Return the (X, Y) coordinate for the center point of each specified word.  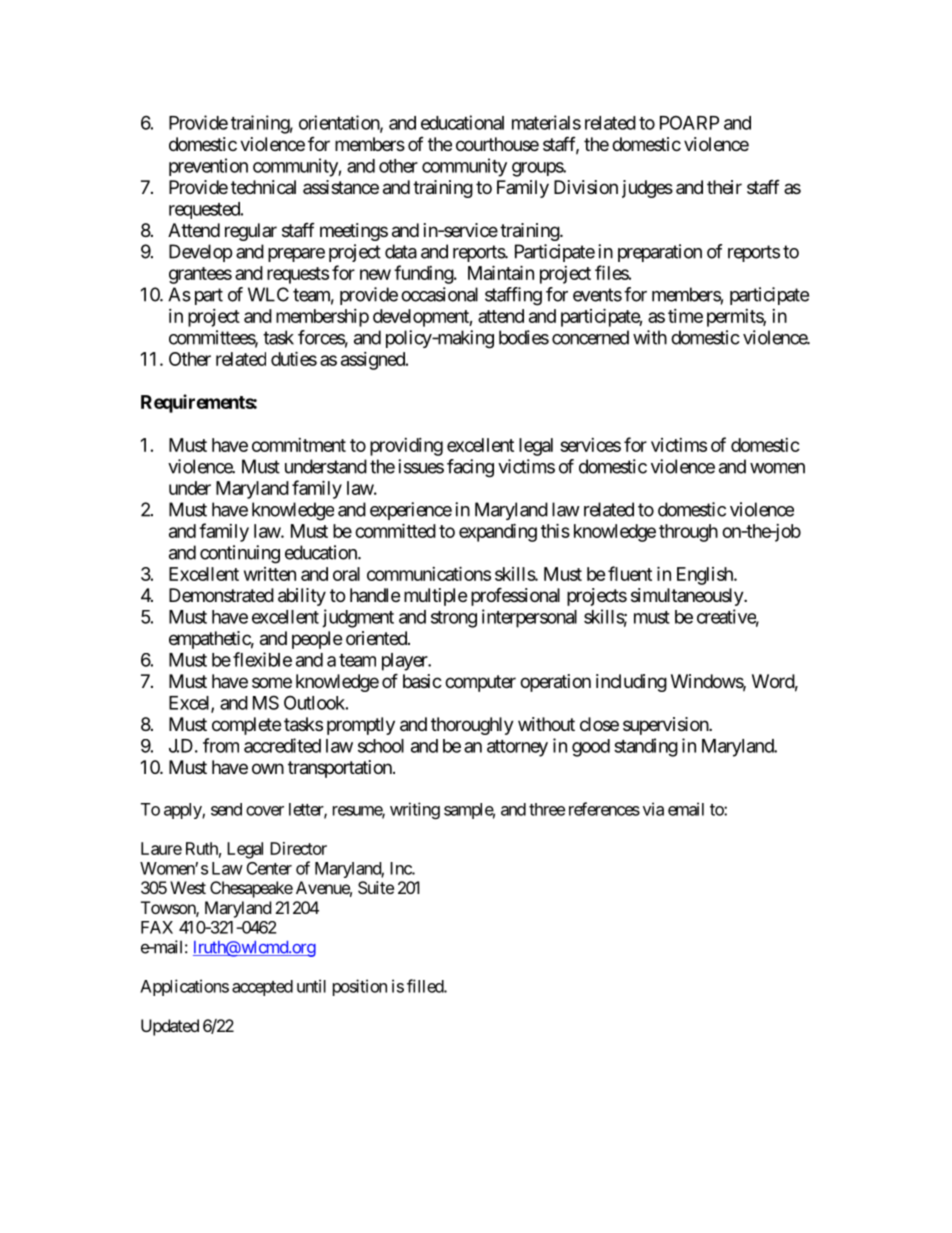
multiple (435, 597)
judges (647, 189)
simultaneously (688, 597)
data (401, 251)
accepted (262, 988)
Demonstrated (221, 595)
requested (205, 210)
